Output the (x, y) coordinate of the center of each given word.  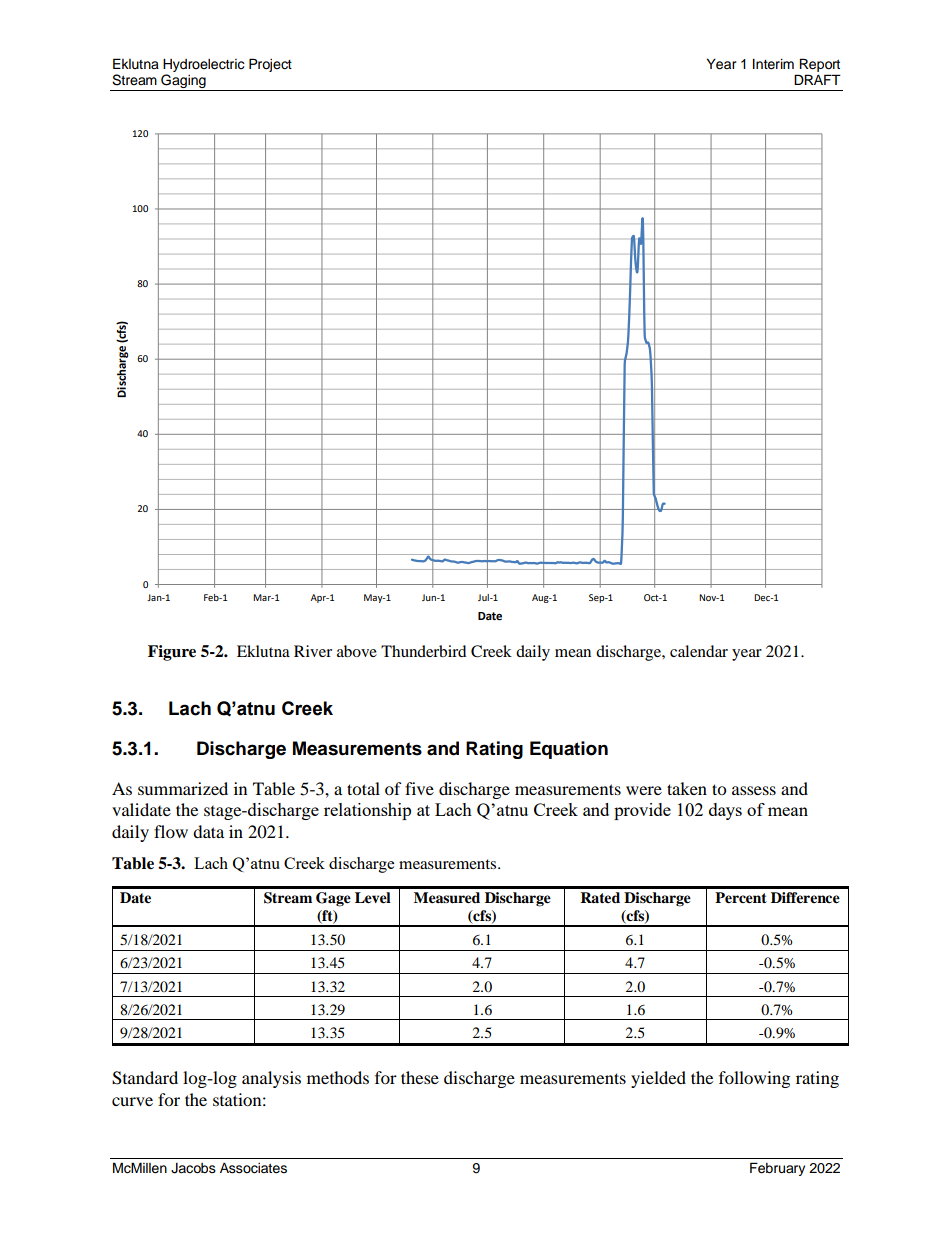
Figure (172, 653)
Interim (773, 64)
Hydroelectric (204, 67)
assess (754, 790)
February (777, 1169)
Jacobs (193, 1168)
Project (270, 65)
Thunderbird (424, 651)
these (420, 1077)
